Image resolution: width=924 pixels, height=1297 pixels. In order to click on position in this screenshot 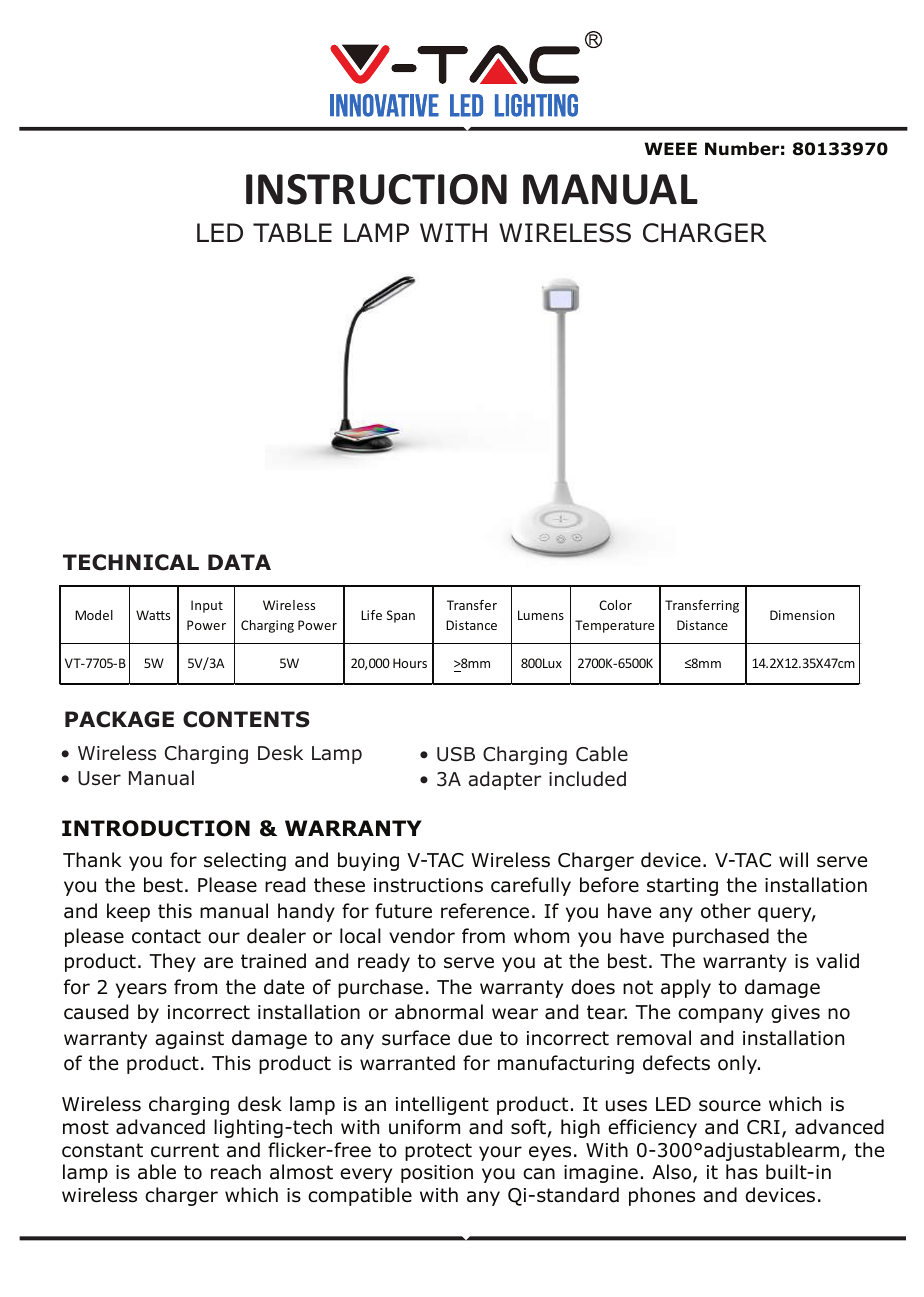, I will do `click(437, 1174)`.
